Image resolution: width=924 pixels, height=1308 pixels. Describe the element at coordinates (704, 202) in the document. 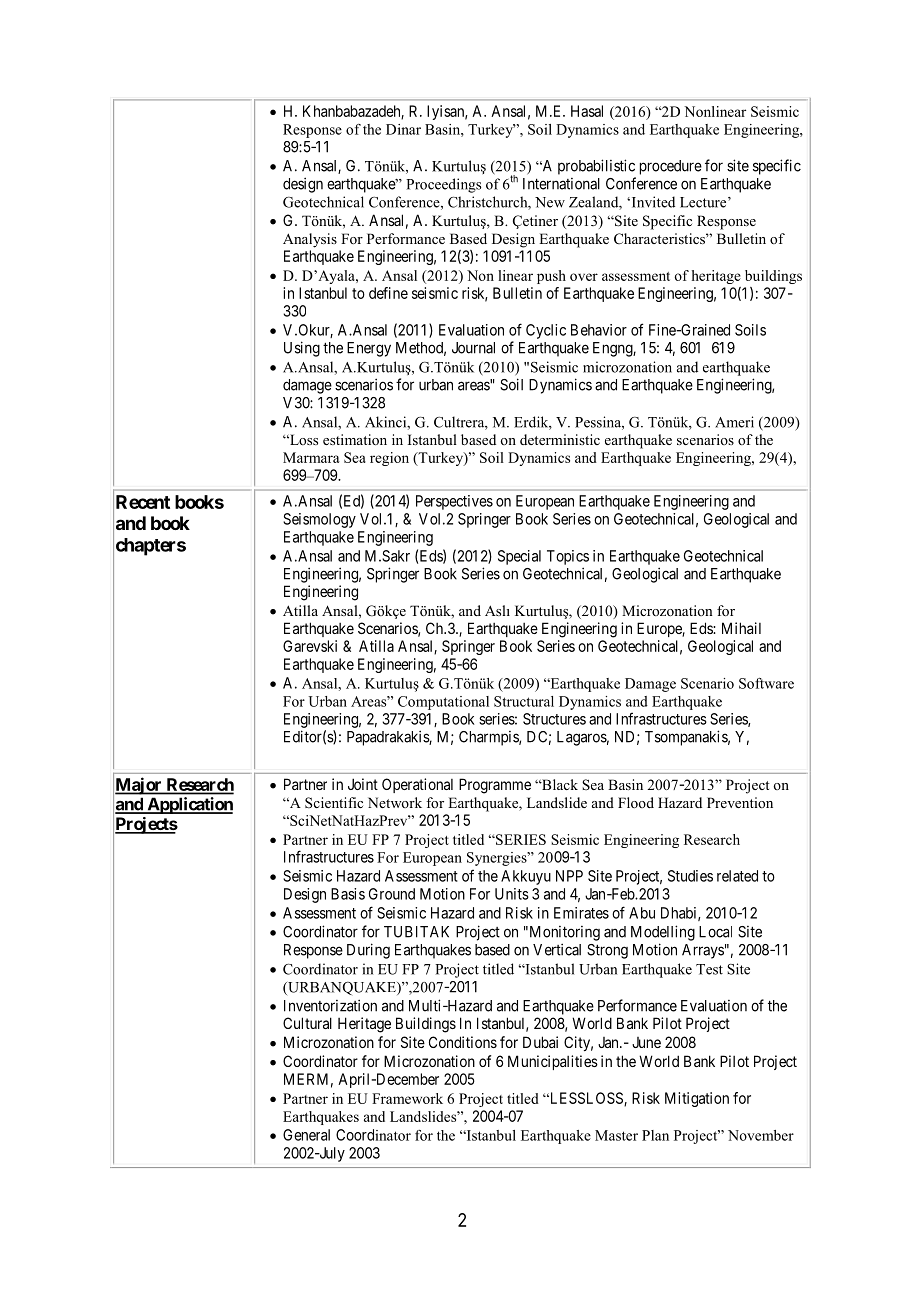

I see `Lecture` at that location.
